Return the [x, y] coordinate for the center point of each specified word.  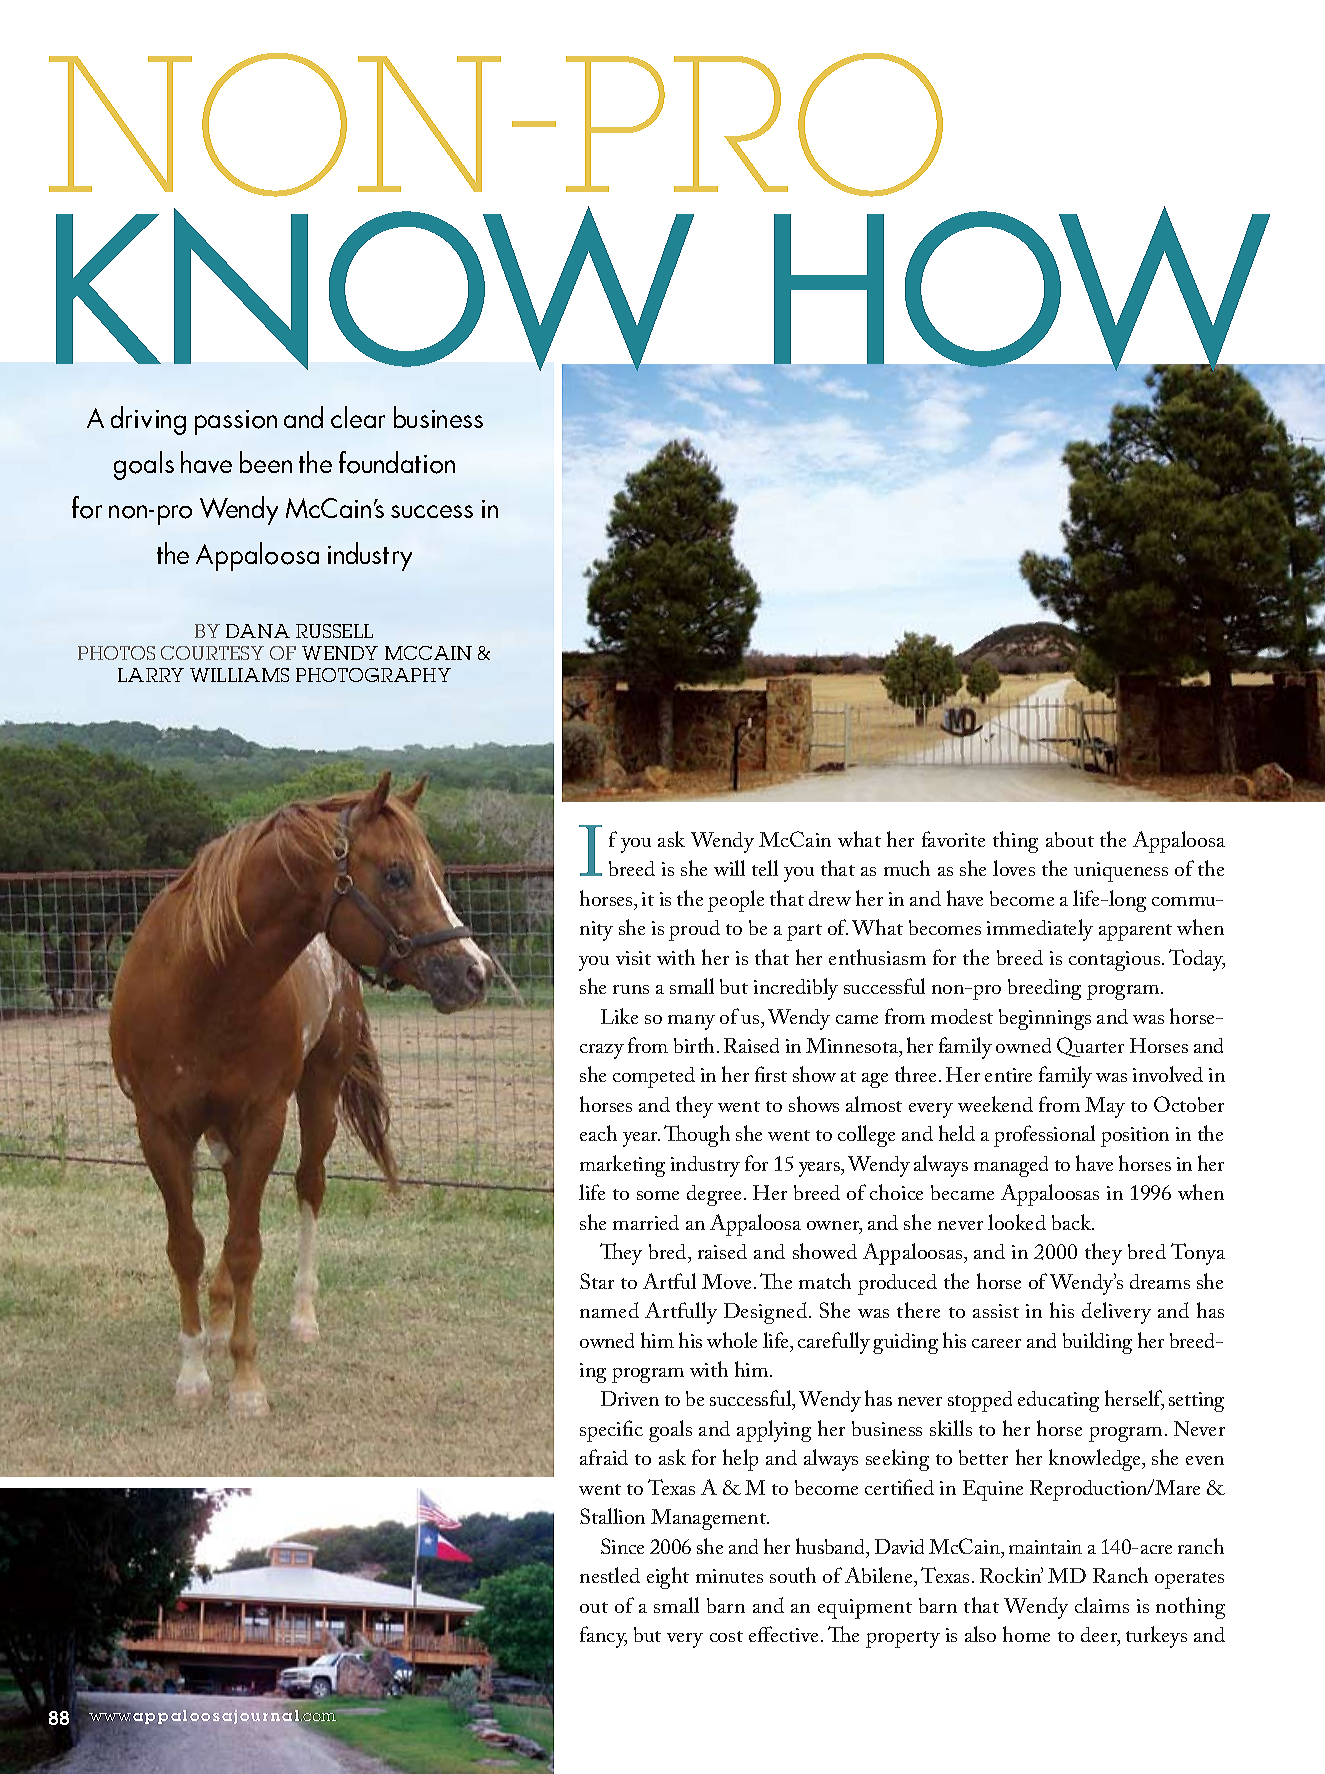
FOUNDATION [397, 462]
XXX [110, 1717]
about [1070, 839]
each [598, 1133]
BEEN [266, 462]
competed [654, 1077]
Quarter [1090, 1047]
